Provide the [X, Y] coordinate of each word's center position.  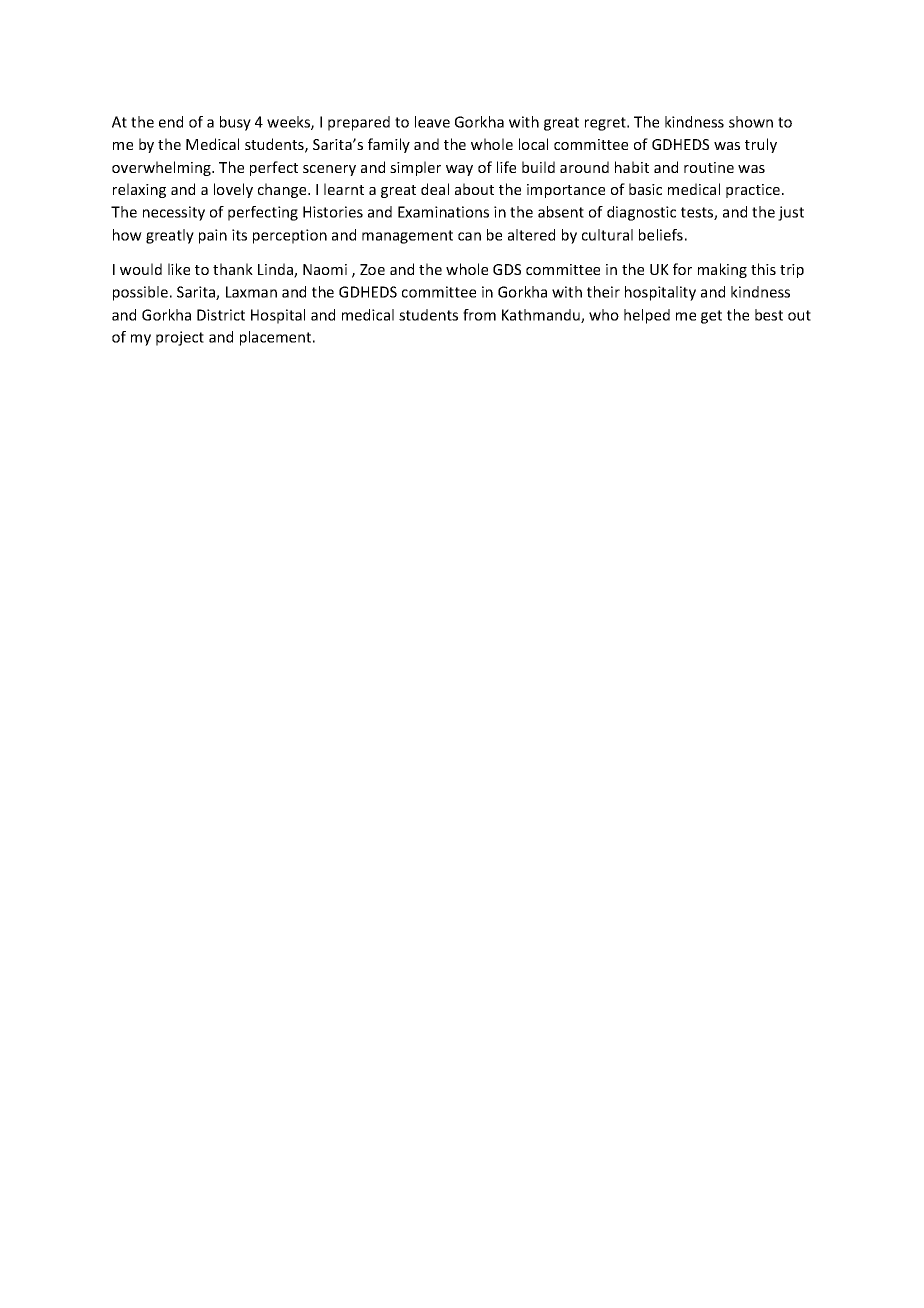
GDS [507, 269]
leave [432, 122]
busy [235, 123]
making [722, 270]
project [180, 338]
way [459, 170]
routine [709, 167]
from [479, 315]
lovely [233, 190]
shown [751, 122]
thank [233, 269]
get [711, 317]
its [239, 235]
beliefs [661, 235]
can [469, 236]
